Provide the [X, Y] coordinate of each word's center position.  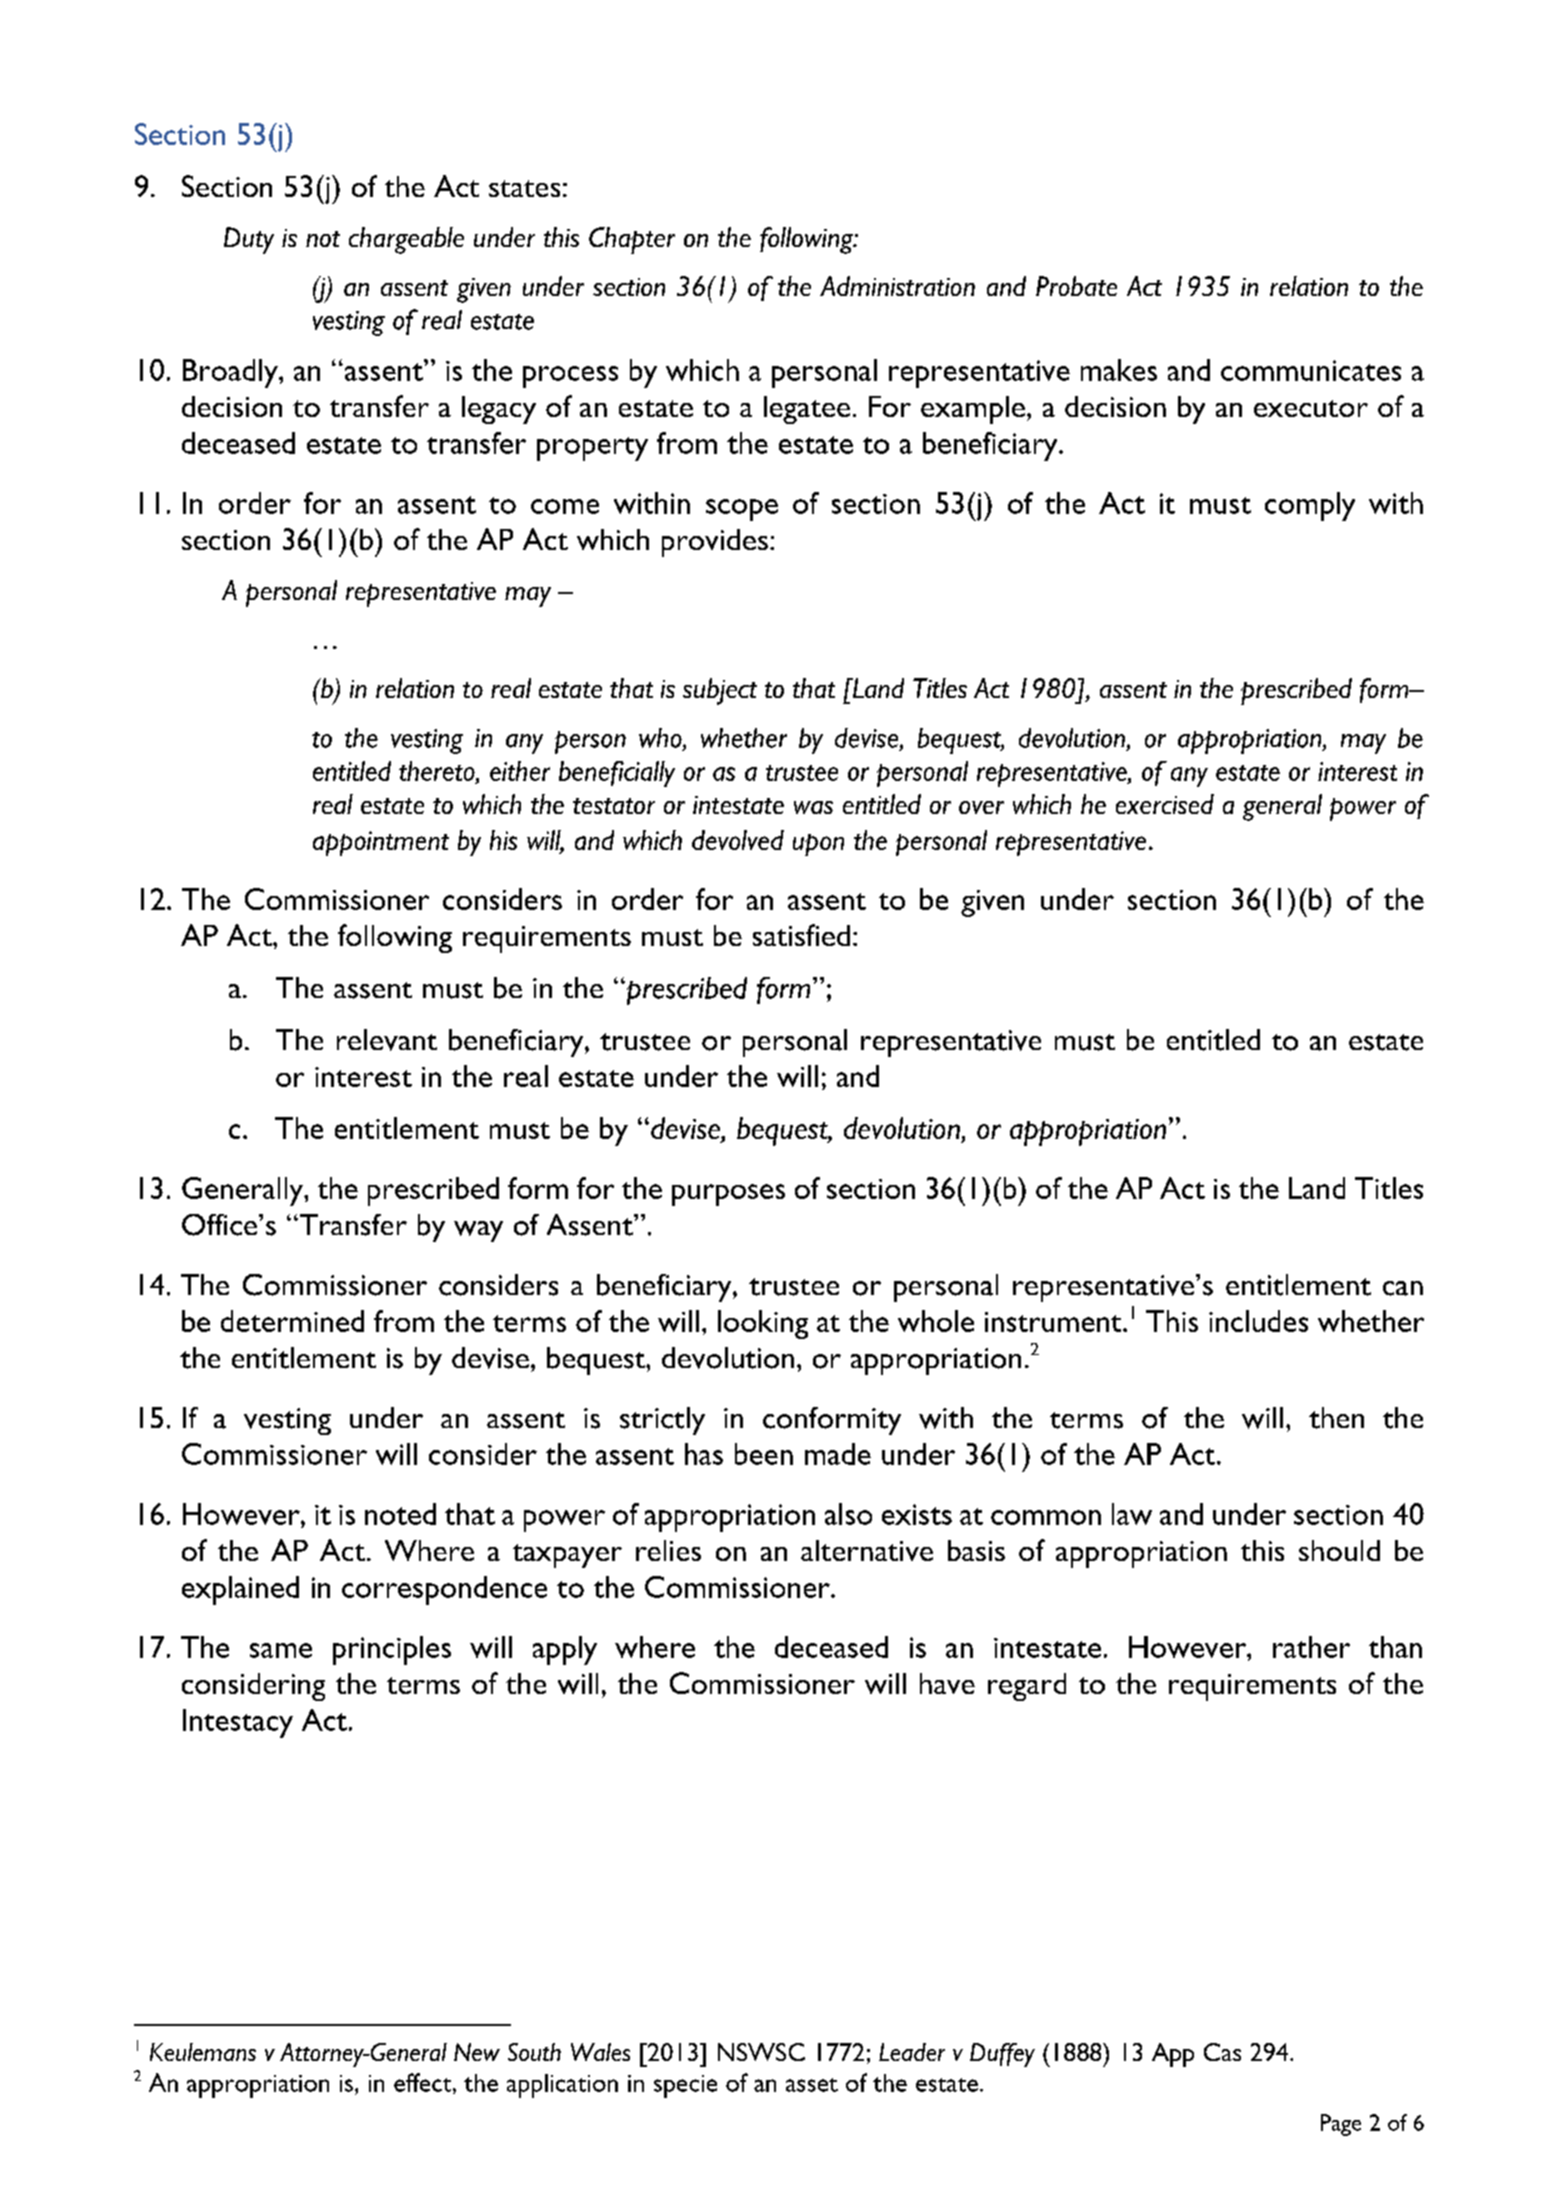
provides [715, 543]
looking [763, 1324]
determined [292, 1321]
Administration [897, 286]
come [565, 506]
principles [392, 1650]
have [947, 1683]
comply [1310, 506]
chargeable [406, 240]
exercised [1165, 804]
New [477, 2052]
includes [1258, 1321]
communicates [1311, 370]
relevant [387, 1040]
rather [1311, 1647]
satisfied [801, 935]
